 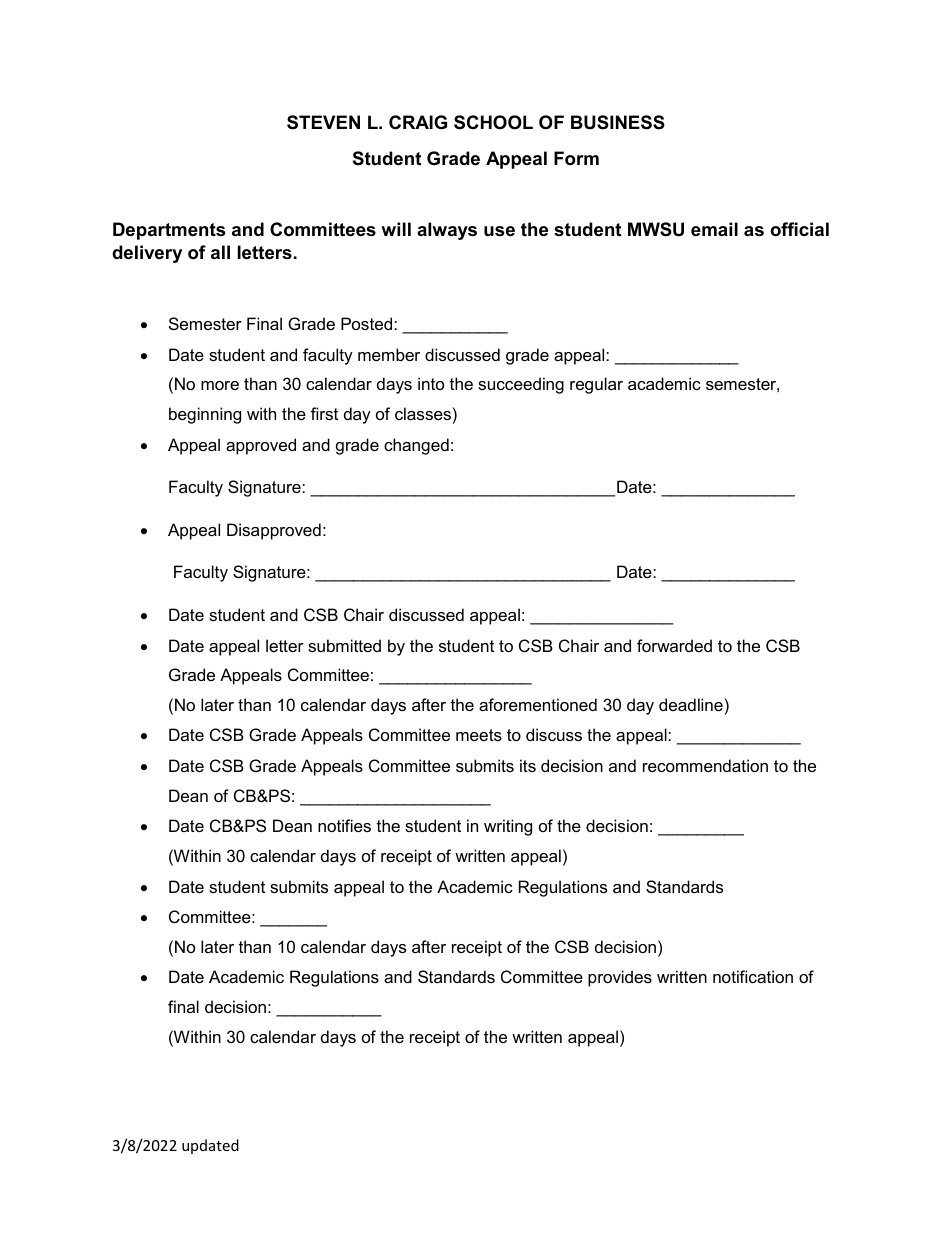 I want to click on SCHOOL, so click(x=493, y=122).
